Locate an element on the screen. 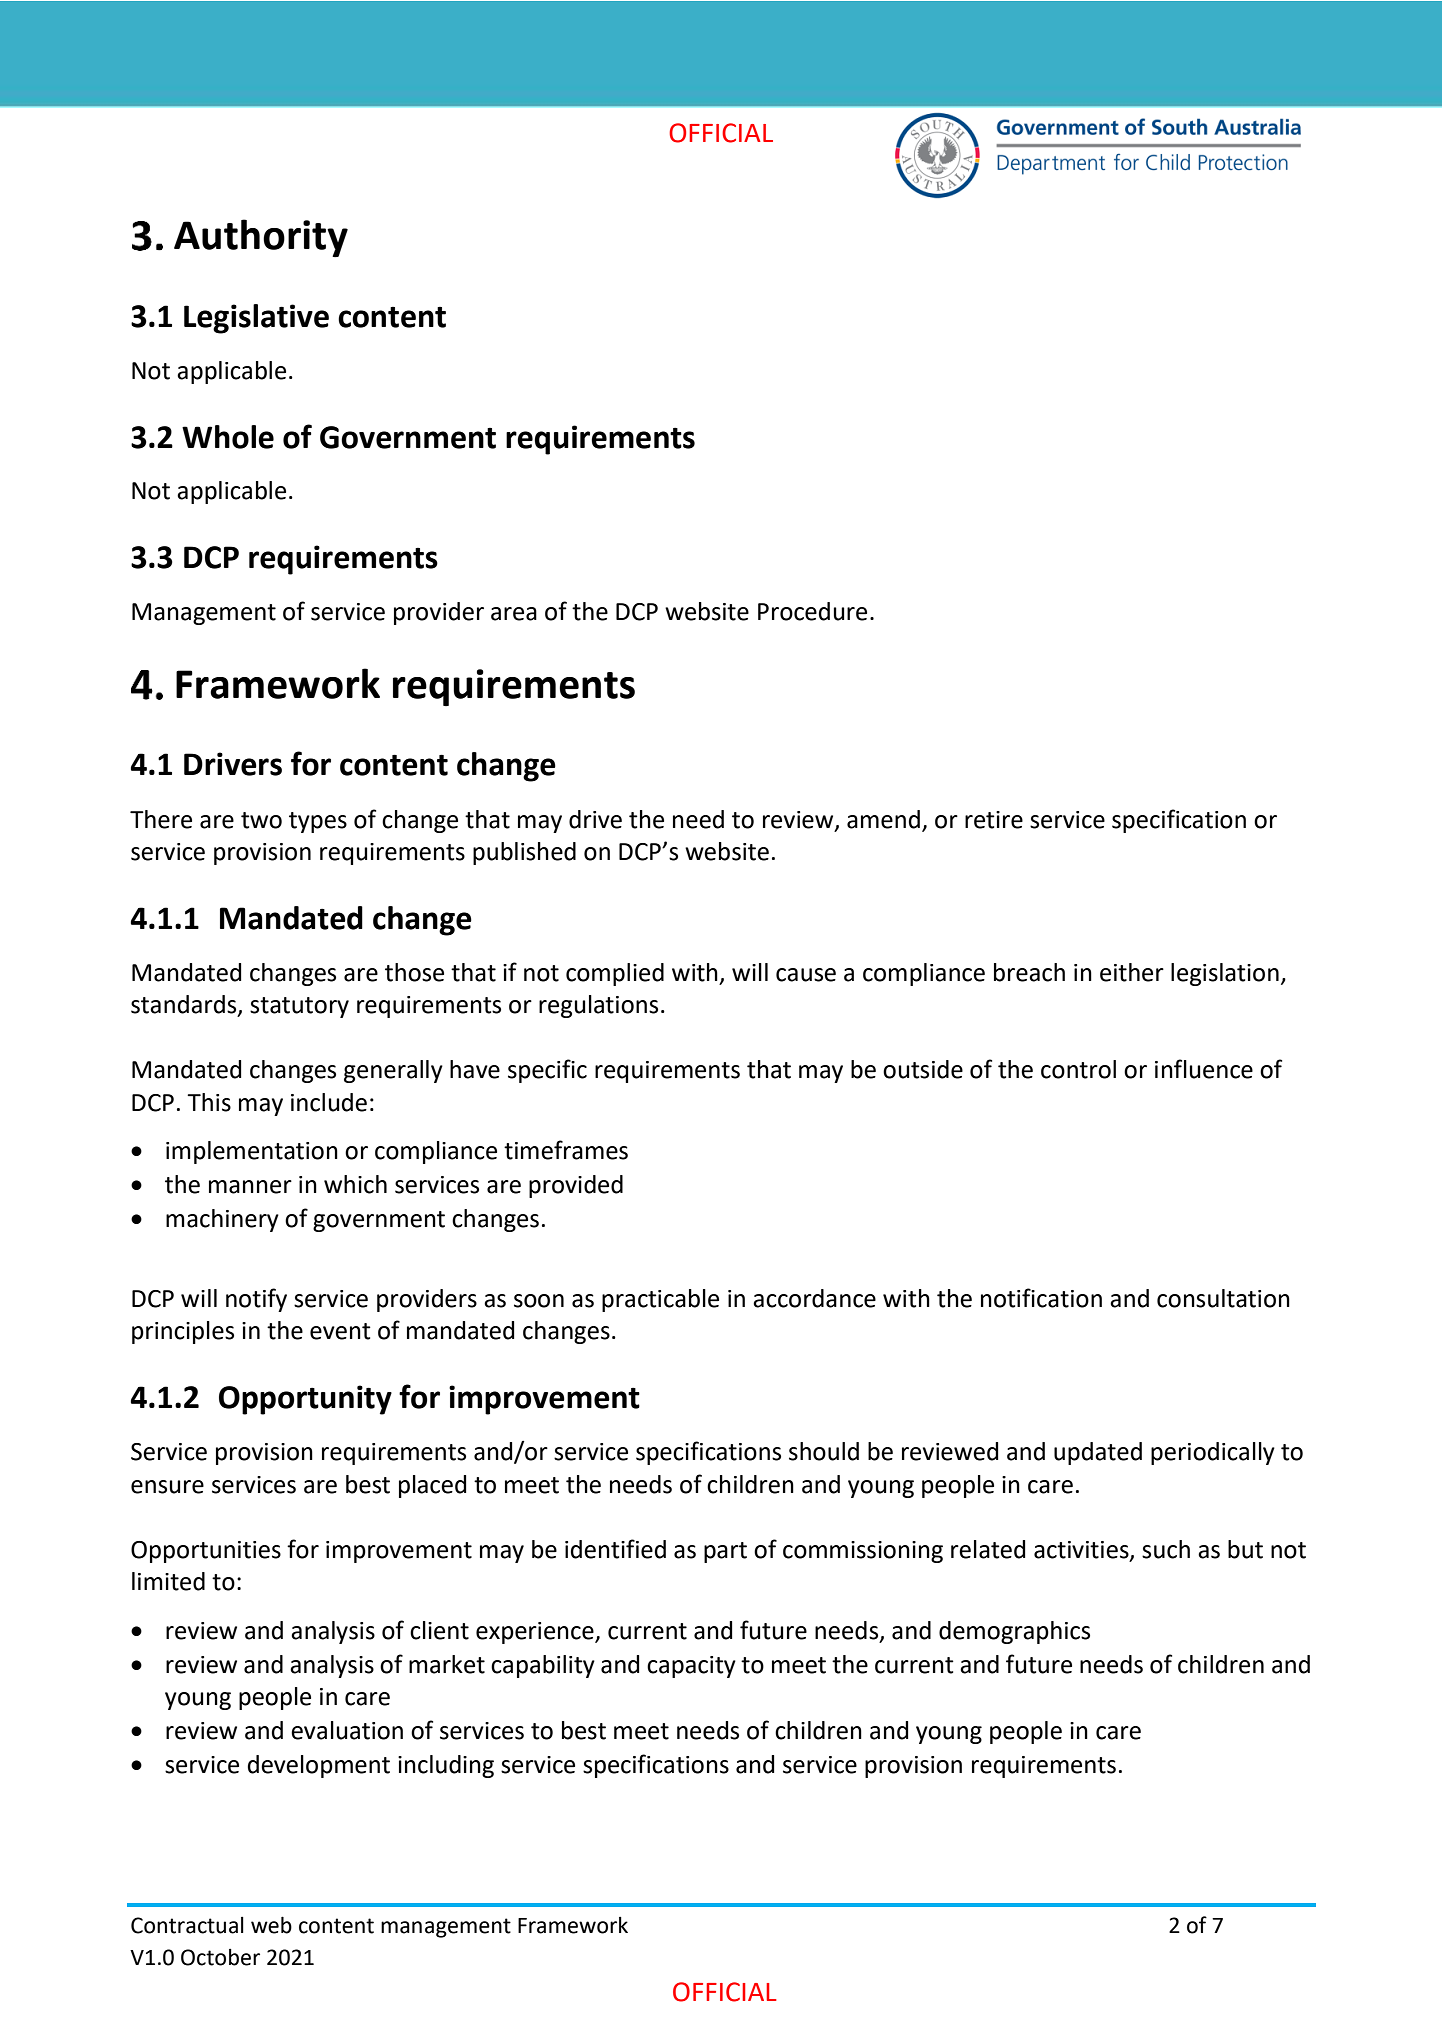 This screenshot has width=1442, height=2039. Opportunity is located at coordinates (305, 1400).
